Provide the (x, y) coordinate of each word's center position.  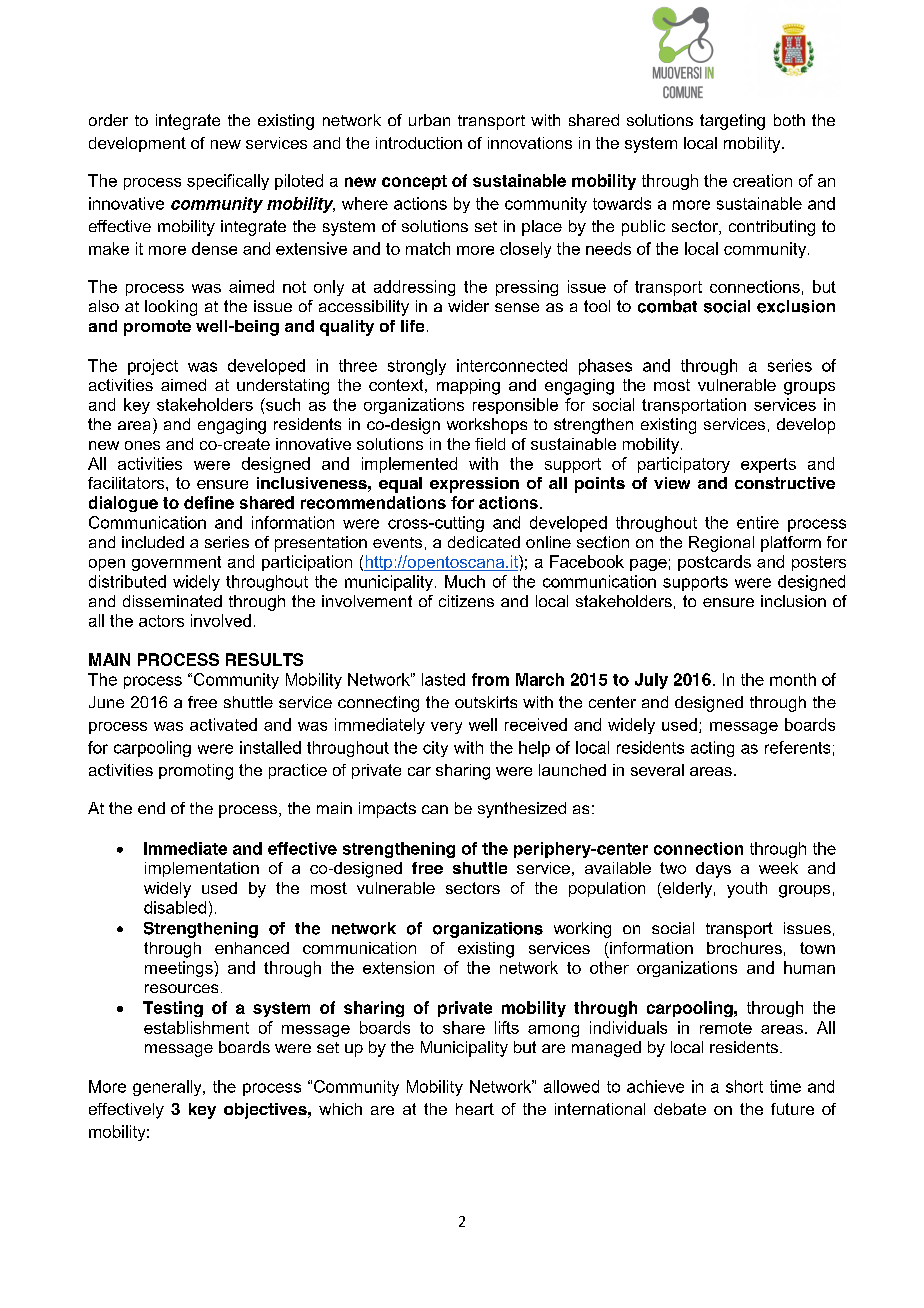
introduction (419, 143)
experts (768, 465)
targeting (732, 122)
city (435, 749)
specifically (228, 182)
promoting (196, 772)
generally (168, 1088)
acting (712, 749)
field (490, 444)
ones (142, 445)
